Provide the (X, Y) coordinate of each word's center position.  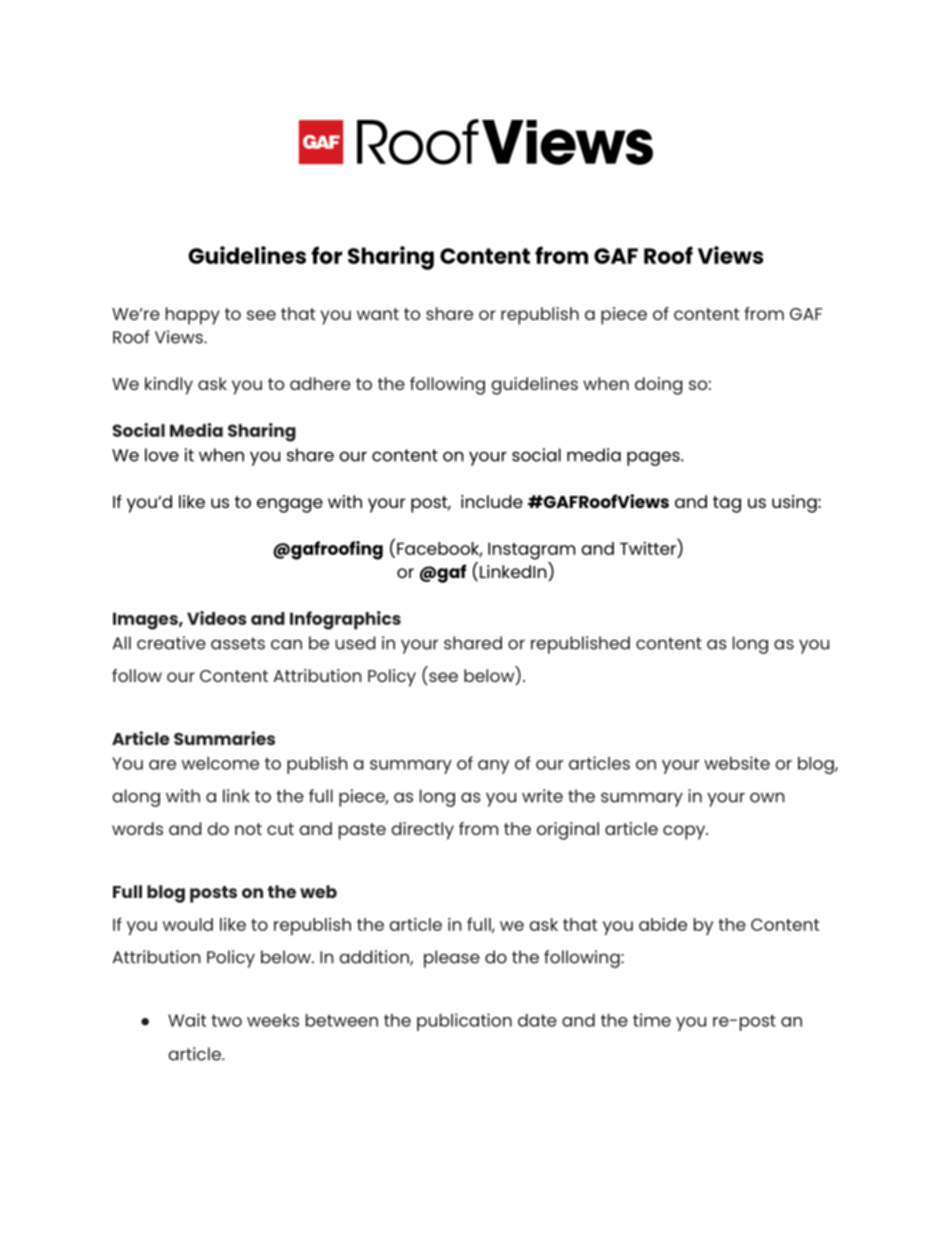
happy (193, 316)
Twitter (649, 547)
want (378, 314)
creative (171, 643)
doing (659, 386)
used (355, 643)
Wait (187, 1020)
